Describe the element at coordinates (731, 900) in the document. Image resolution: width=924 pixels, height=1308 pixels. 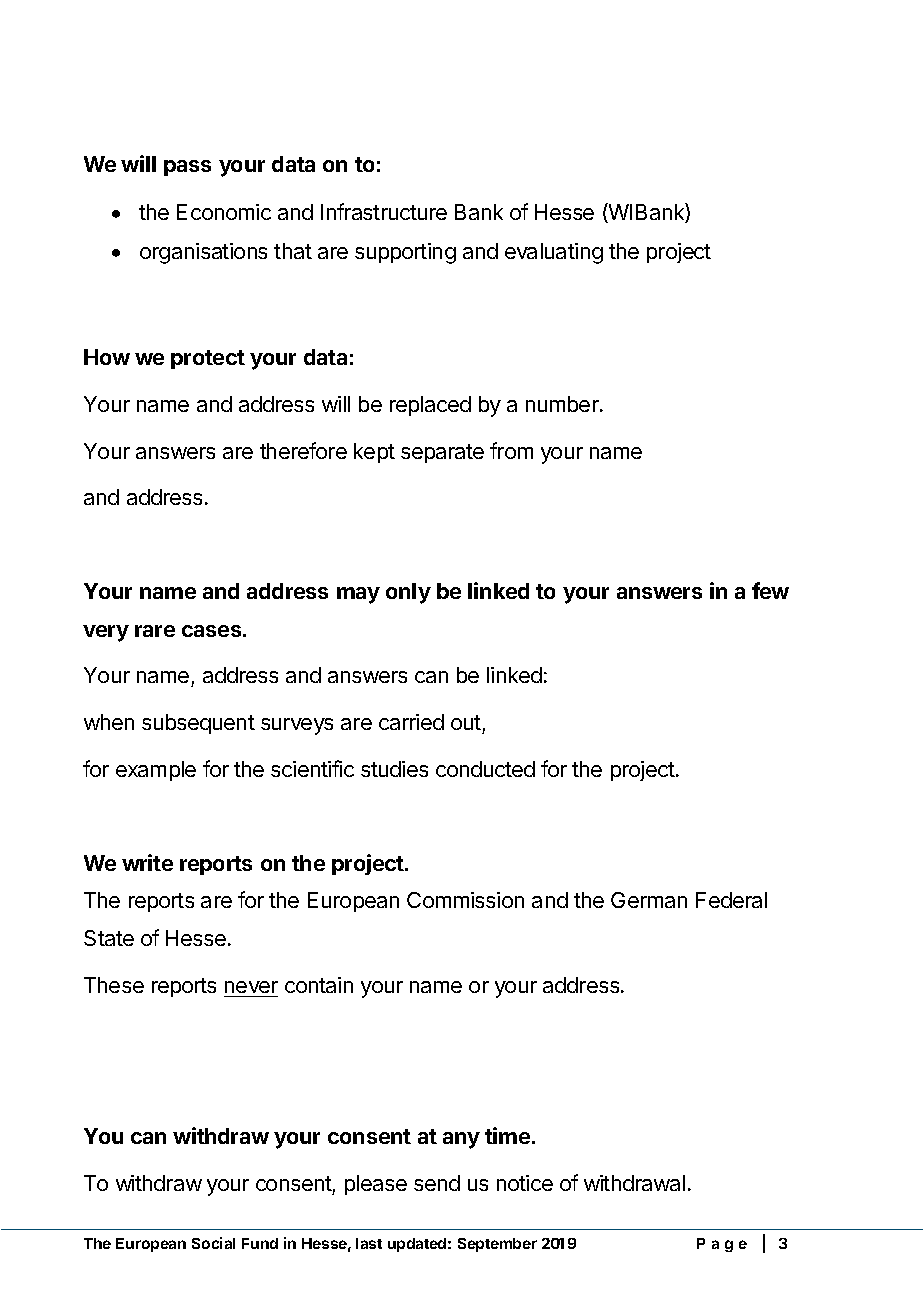
I see `Federal` at that location.
